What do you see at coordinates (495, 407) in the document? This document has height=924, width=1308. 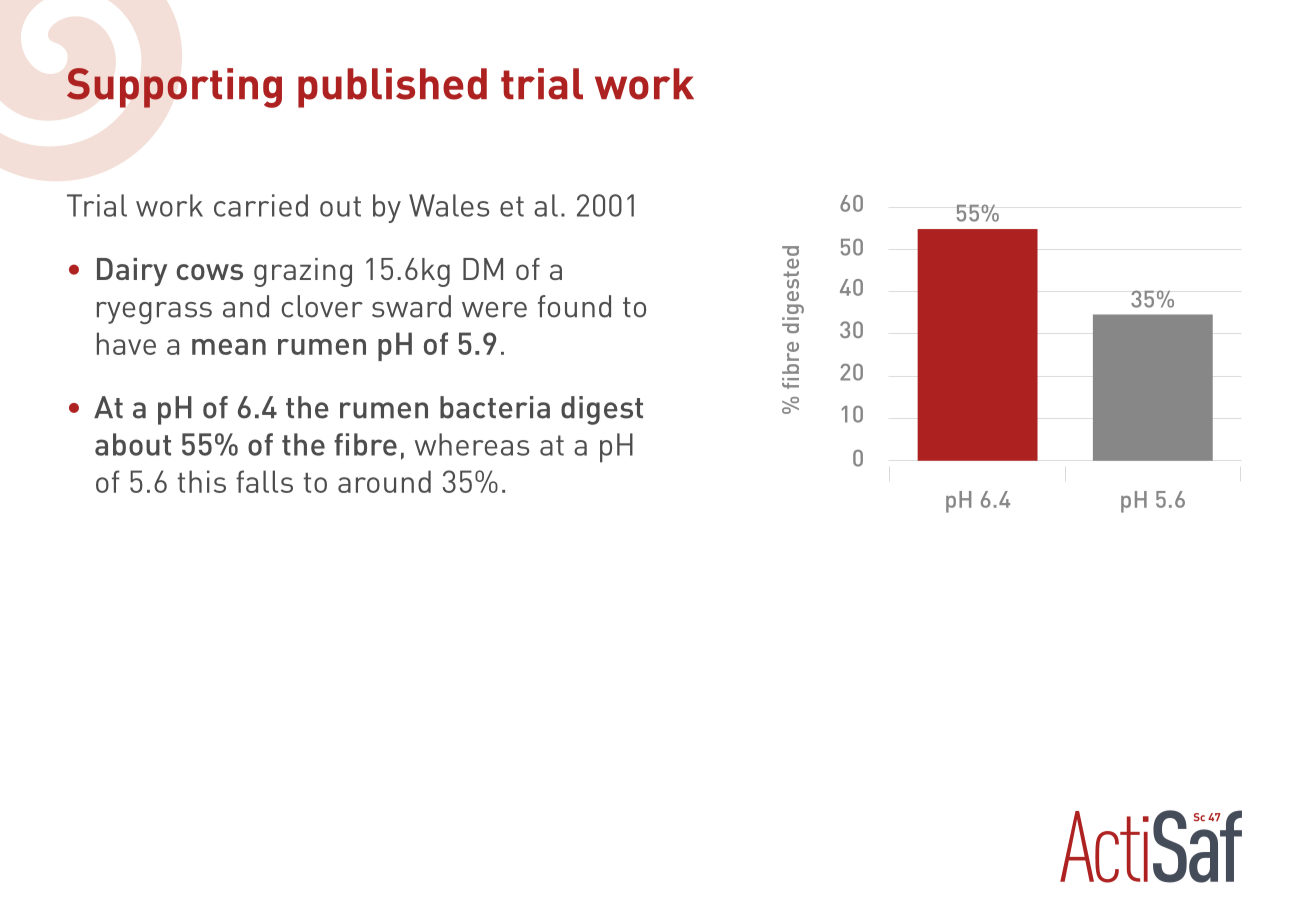 I see `bacteria` at bounding box center [495, 407].
